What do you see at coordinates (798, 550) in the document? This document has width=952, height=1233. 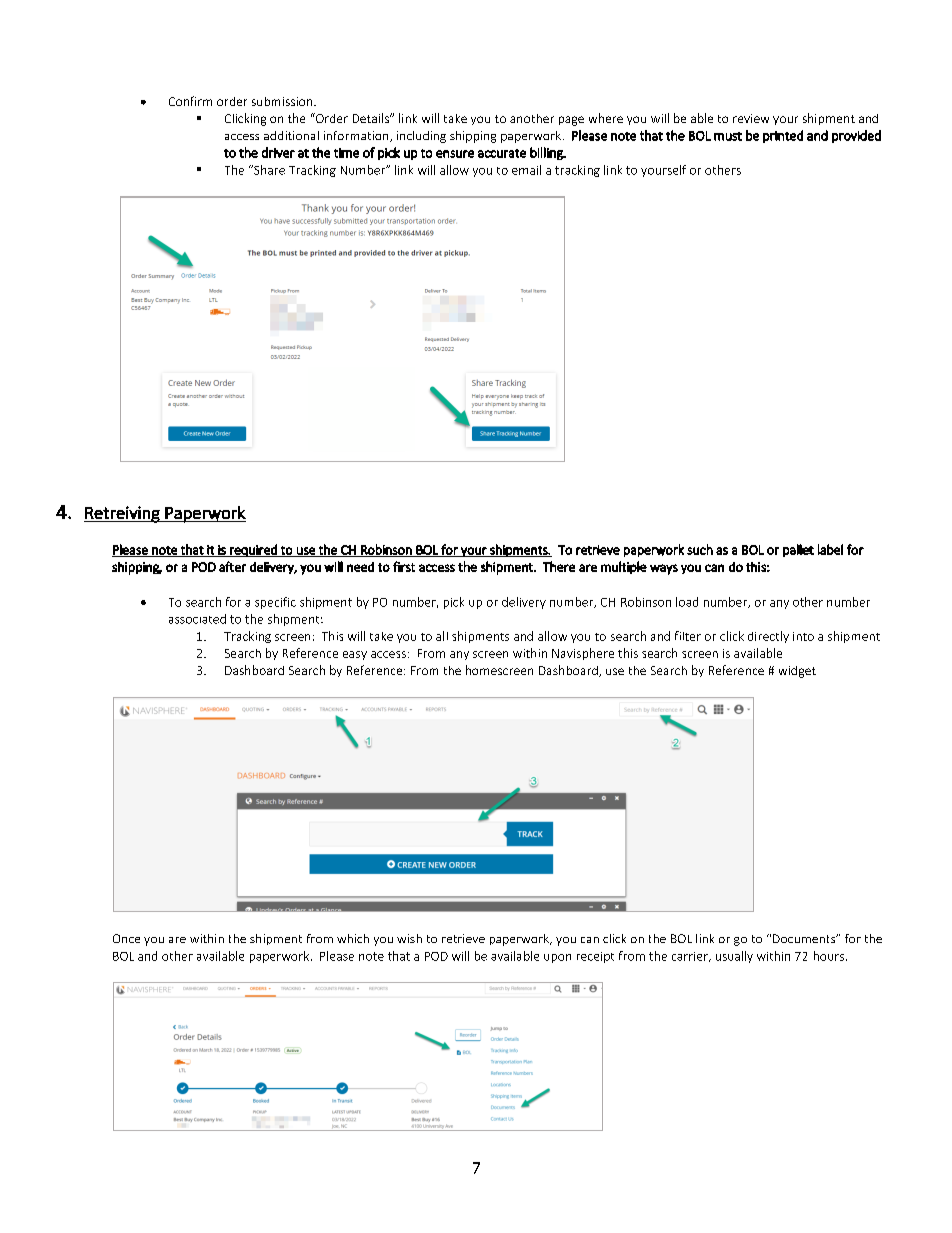 I see `pallet` at bounding box center [798, 550].
